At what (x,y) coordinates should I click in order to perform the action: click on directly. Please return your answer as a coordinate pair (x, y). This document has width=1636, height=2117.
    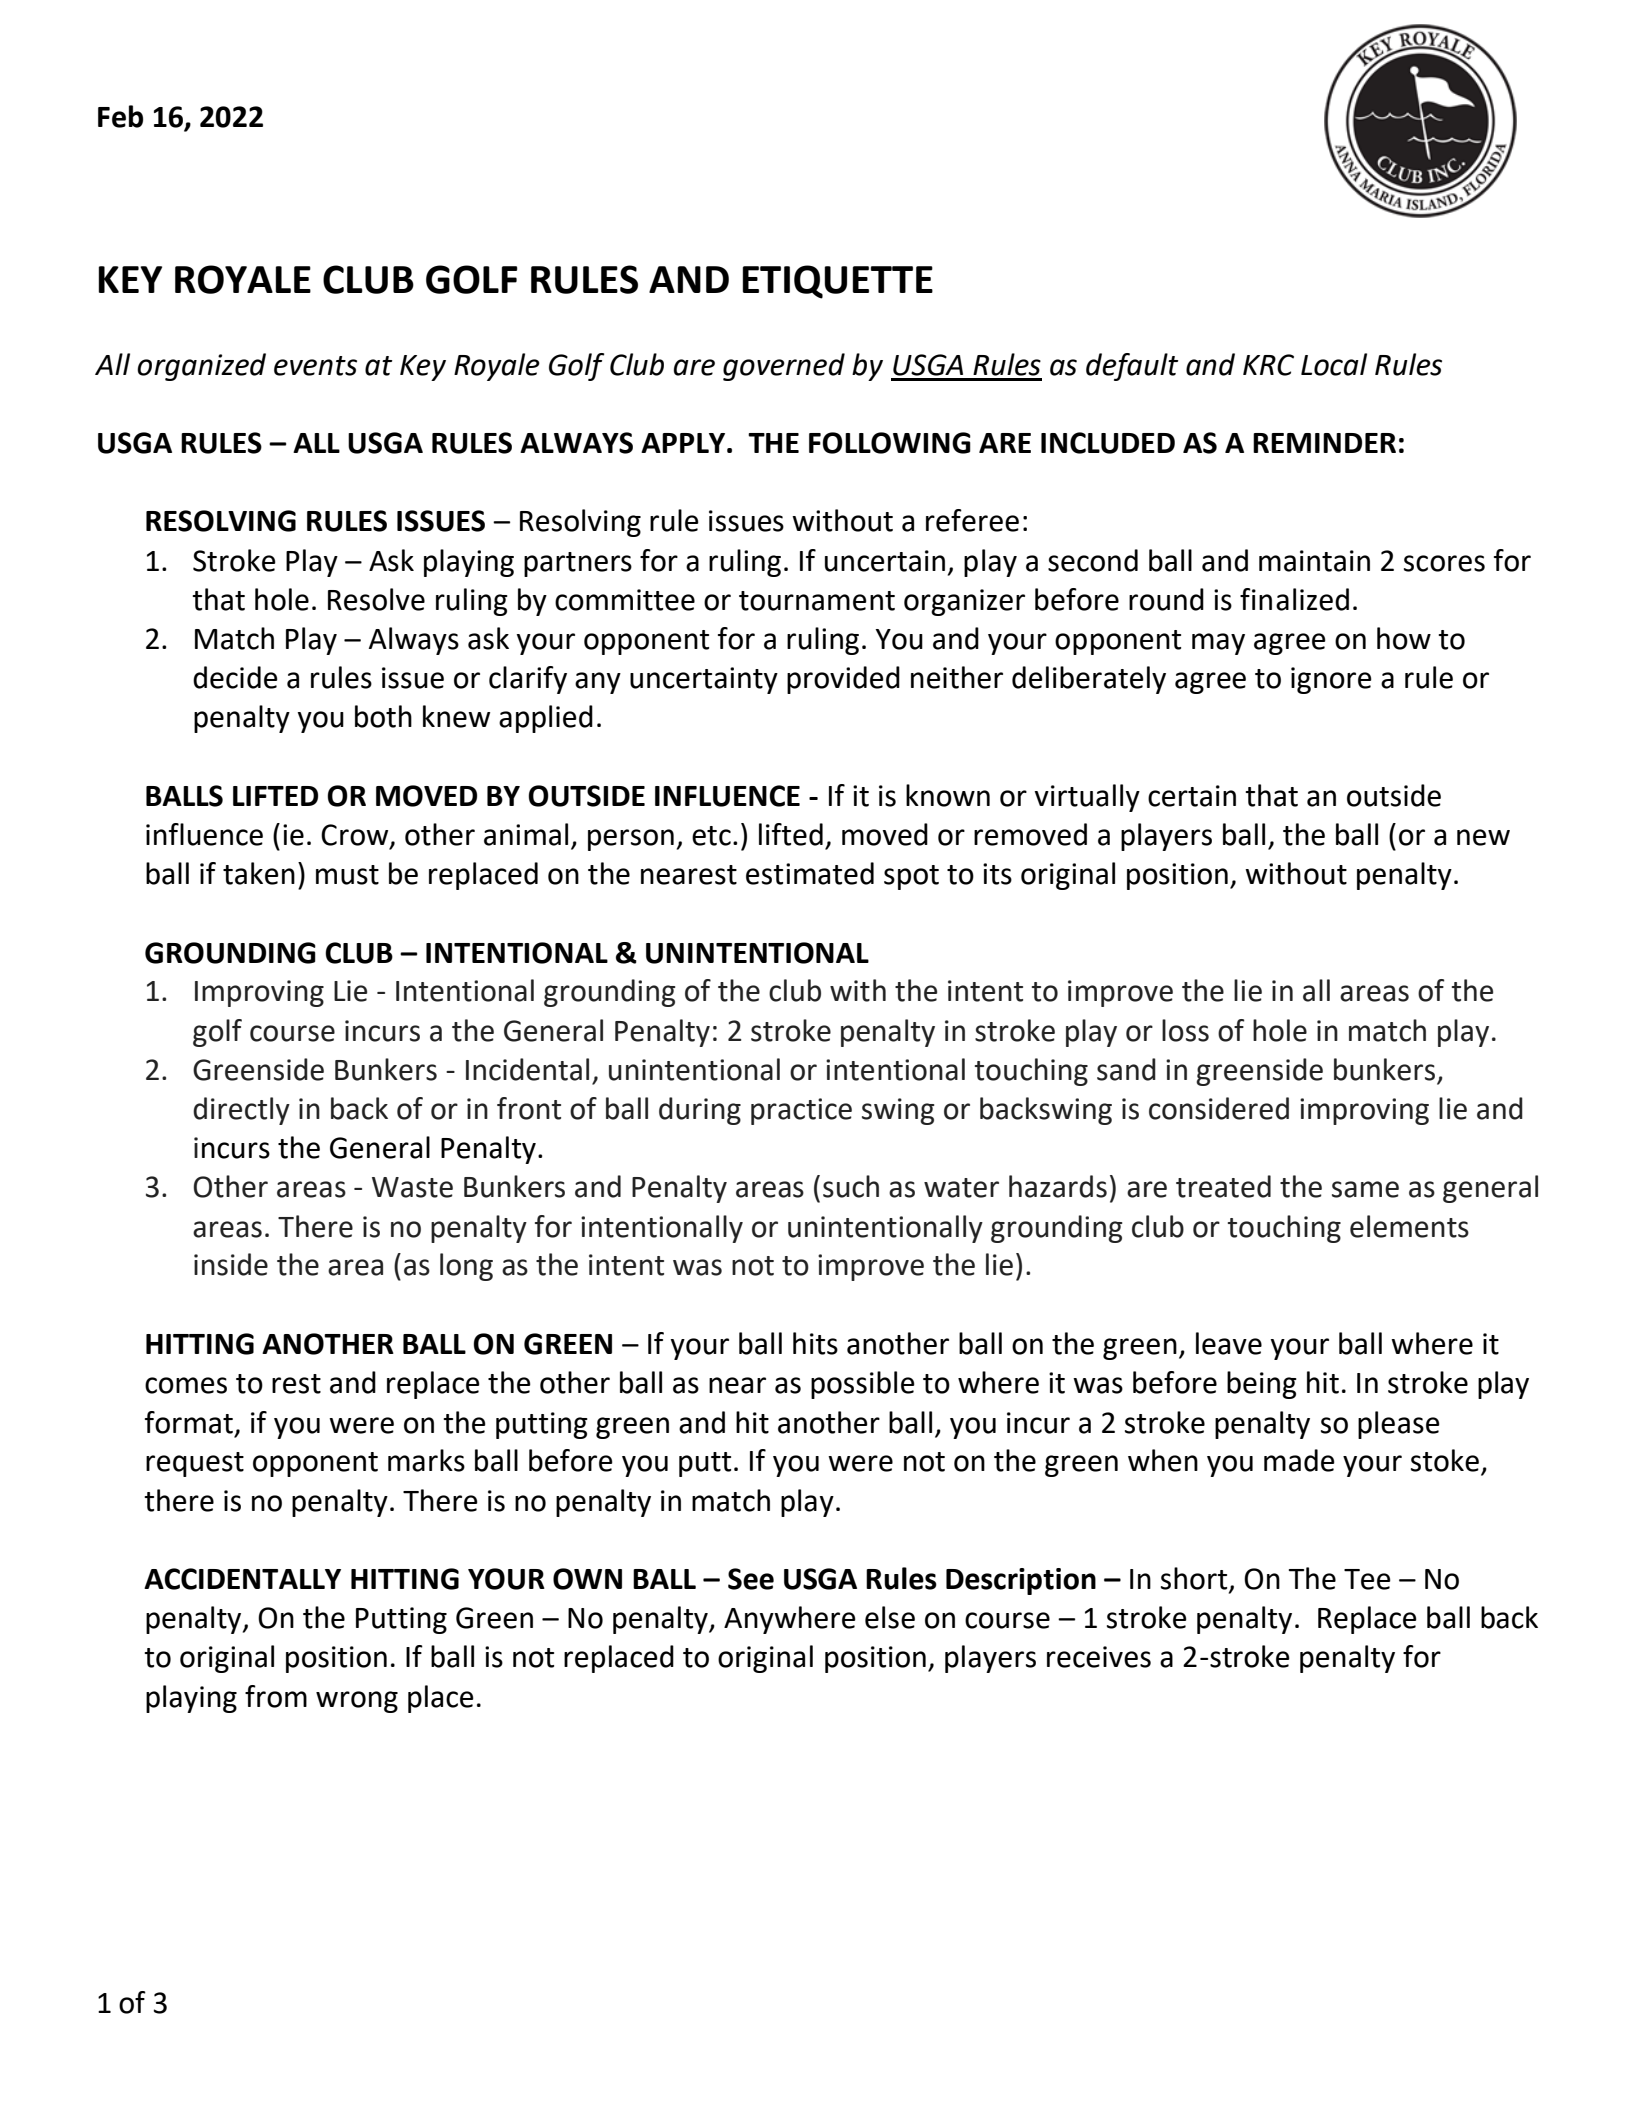
    Looking at the image, I should click on (241, 1111).
